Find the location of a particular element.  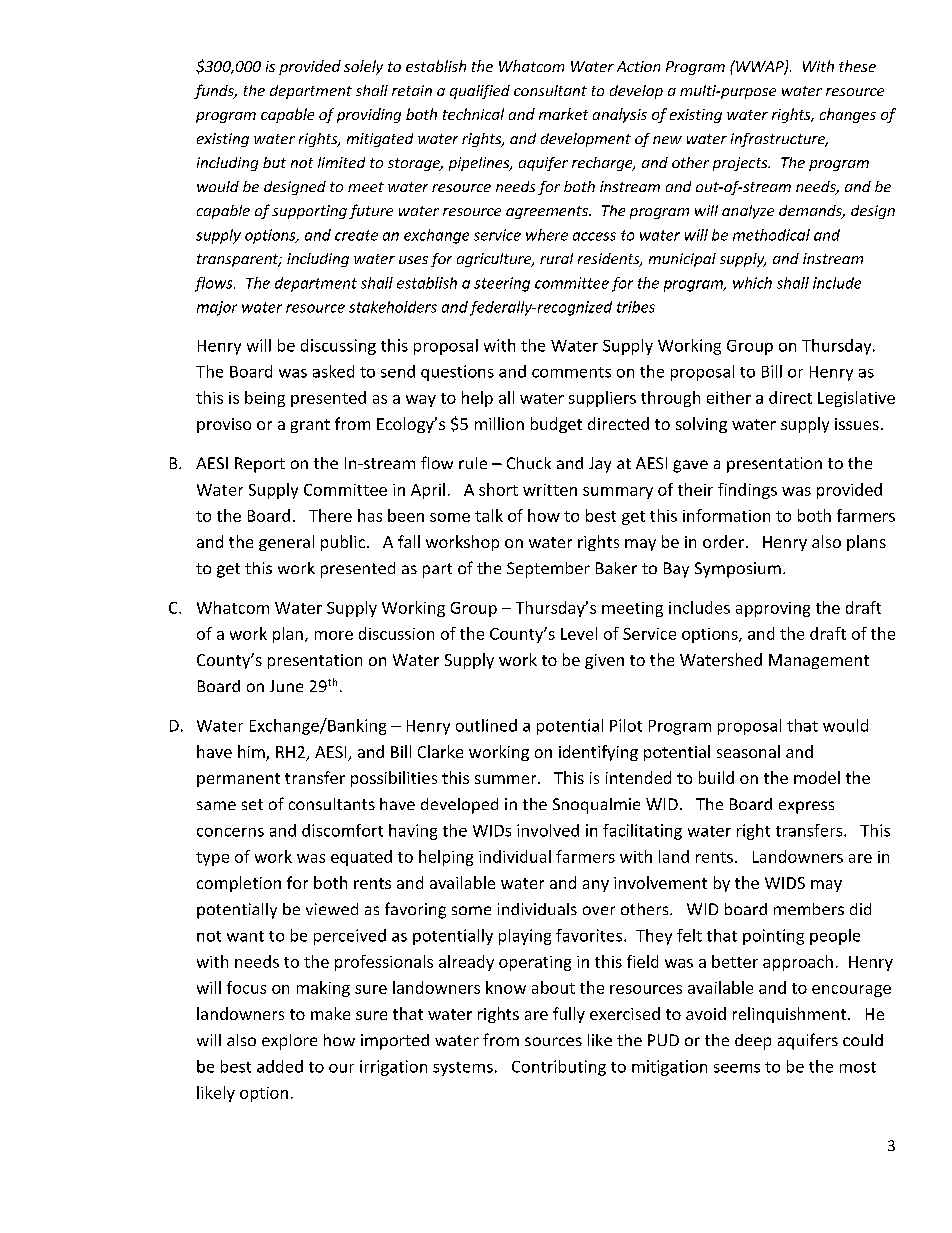

September is located at coordinates (548, 570).
